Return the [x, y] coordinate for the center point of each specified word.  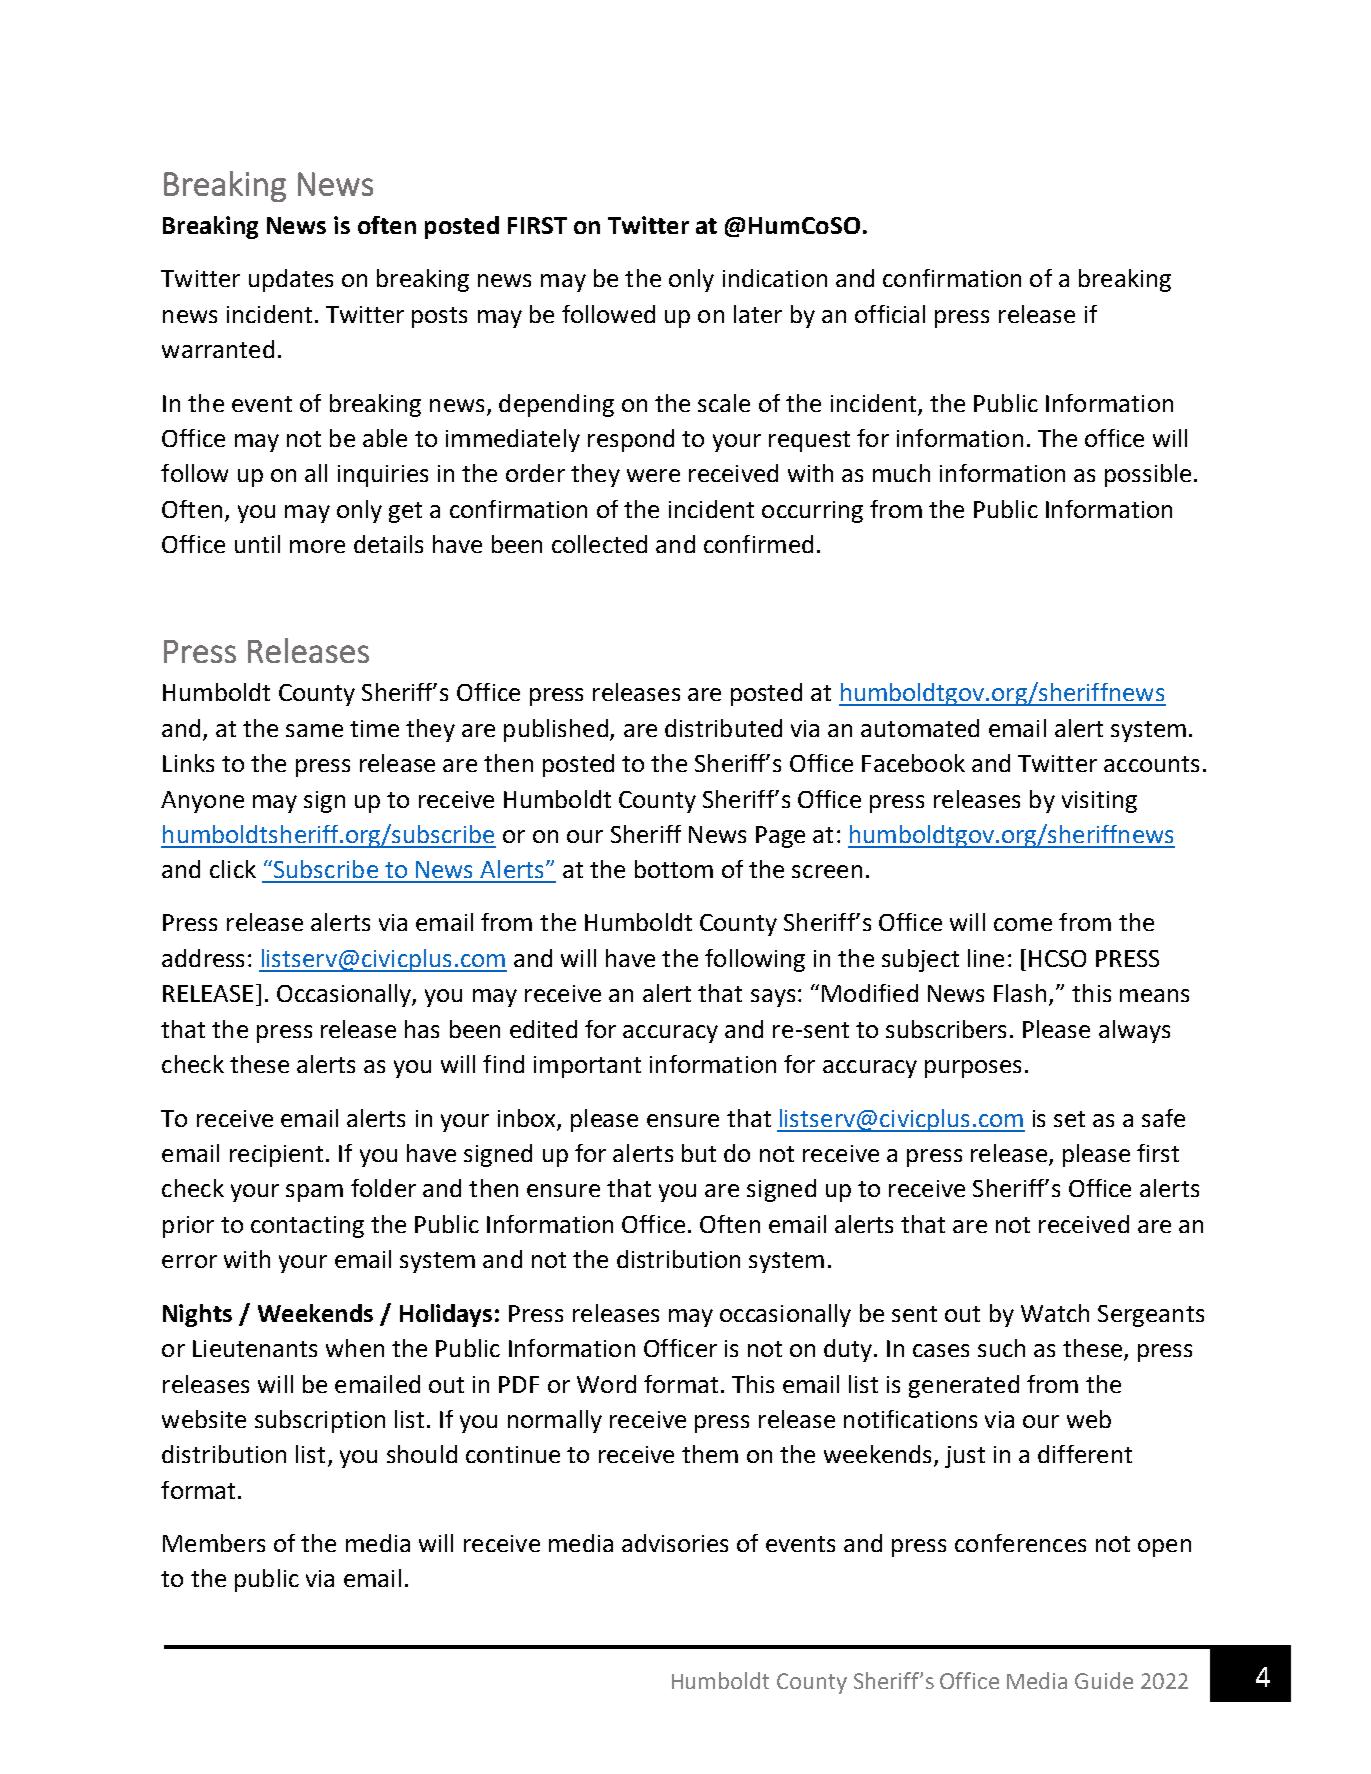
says [773, 998]
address [203, 958]
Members [214, 1543]
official [890, 314]
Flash [1020, 993]
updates [291, 280]
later [758, 314]
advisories [675, 1543]
